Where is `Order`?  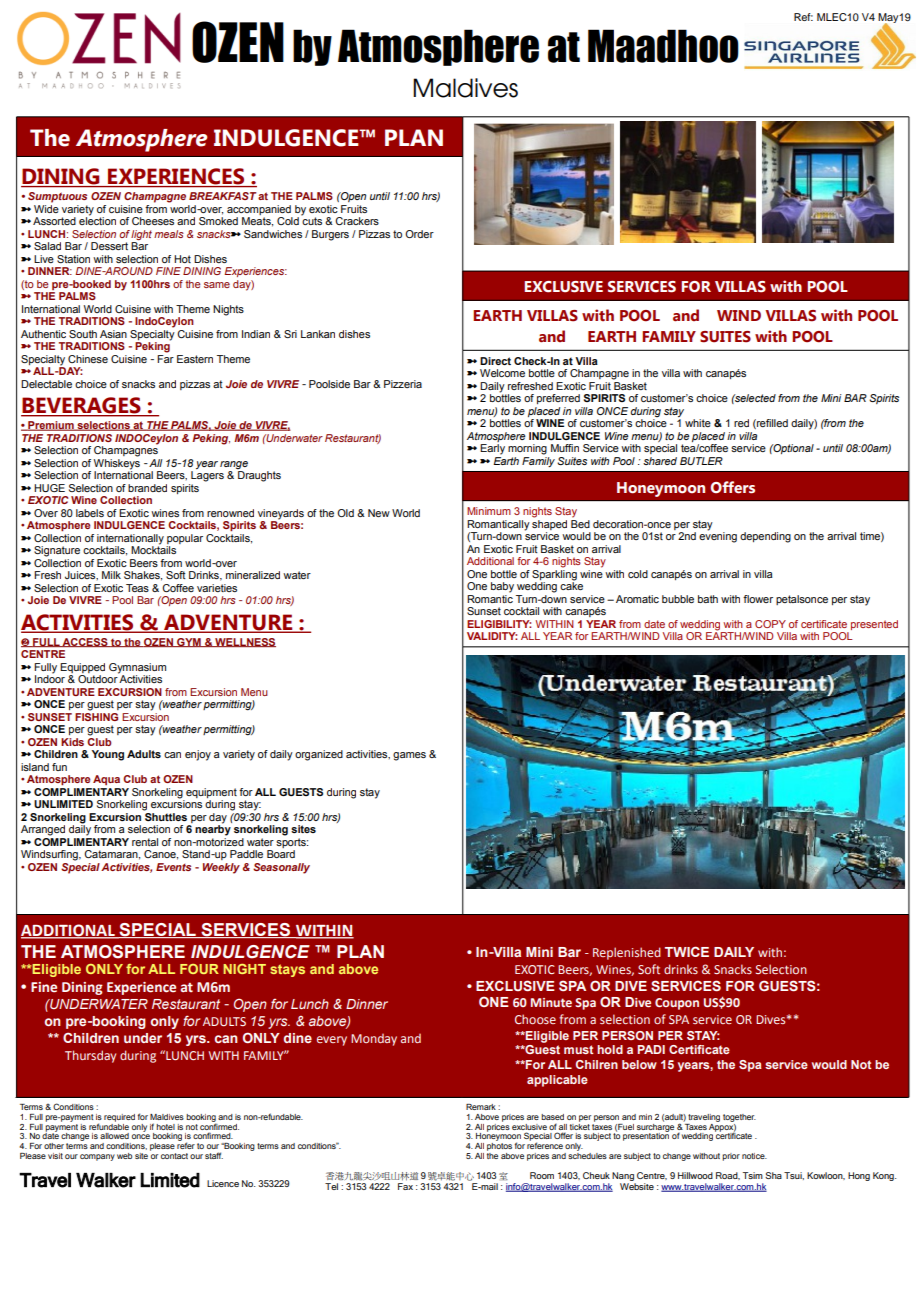 Order is located at coordinates (419, 234).
